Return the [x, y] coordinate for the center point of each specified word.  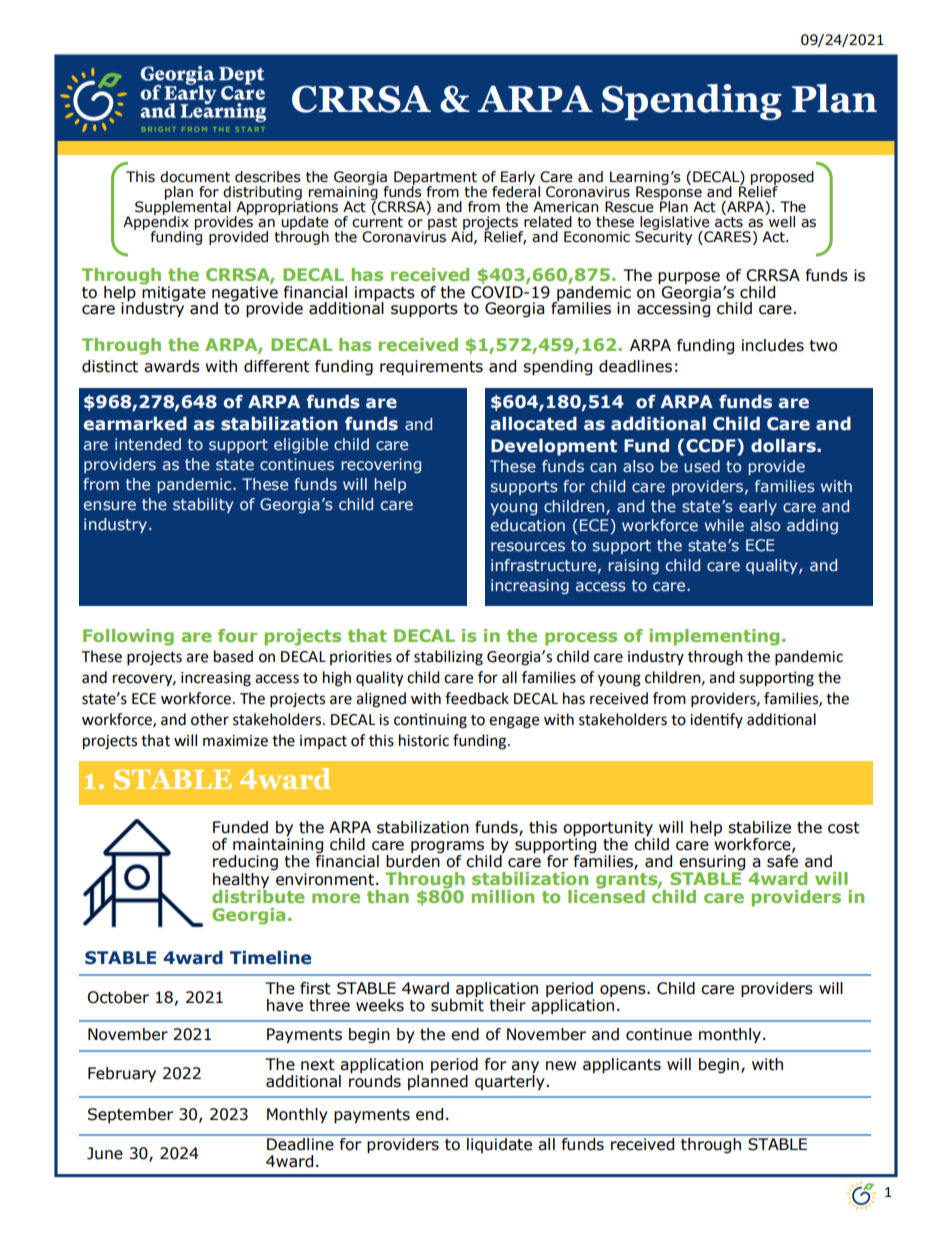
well [781, 220]
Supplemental [183, 208]
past [441, 223]
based [233, 656]
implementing [714, 637]
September [131, 1115]
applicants [622, 1066]
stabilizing [448, 658]
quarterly [510, 1081]
